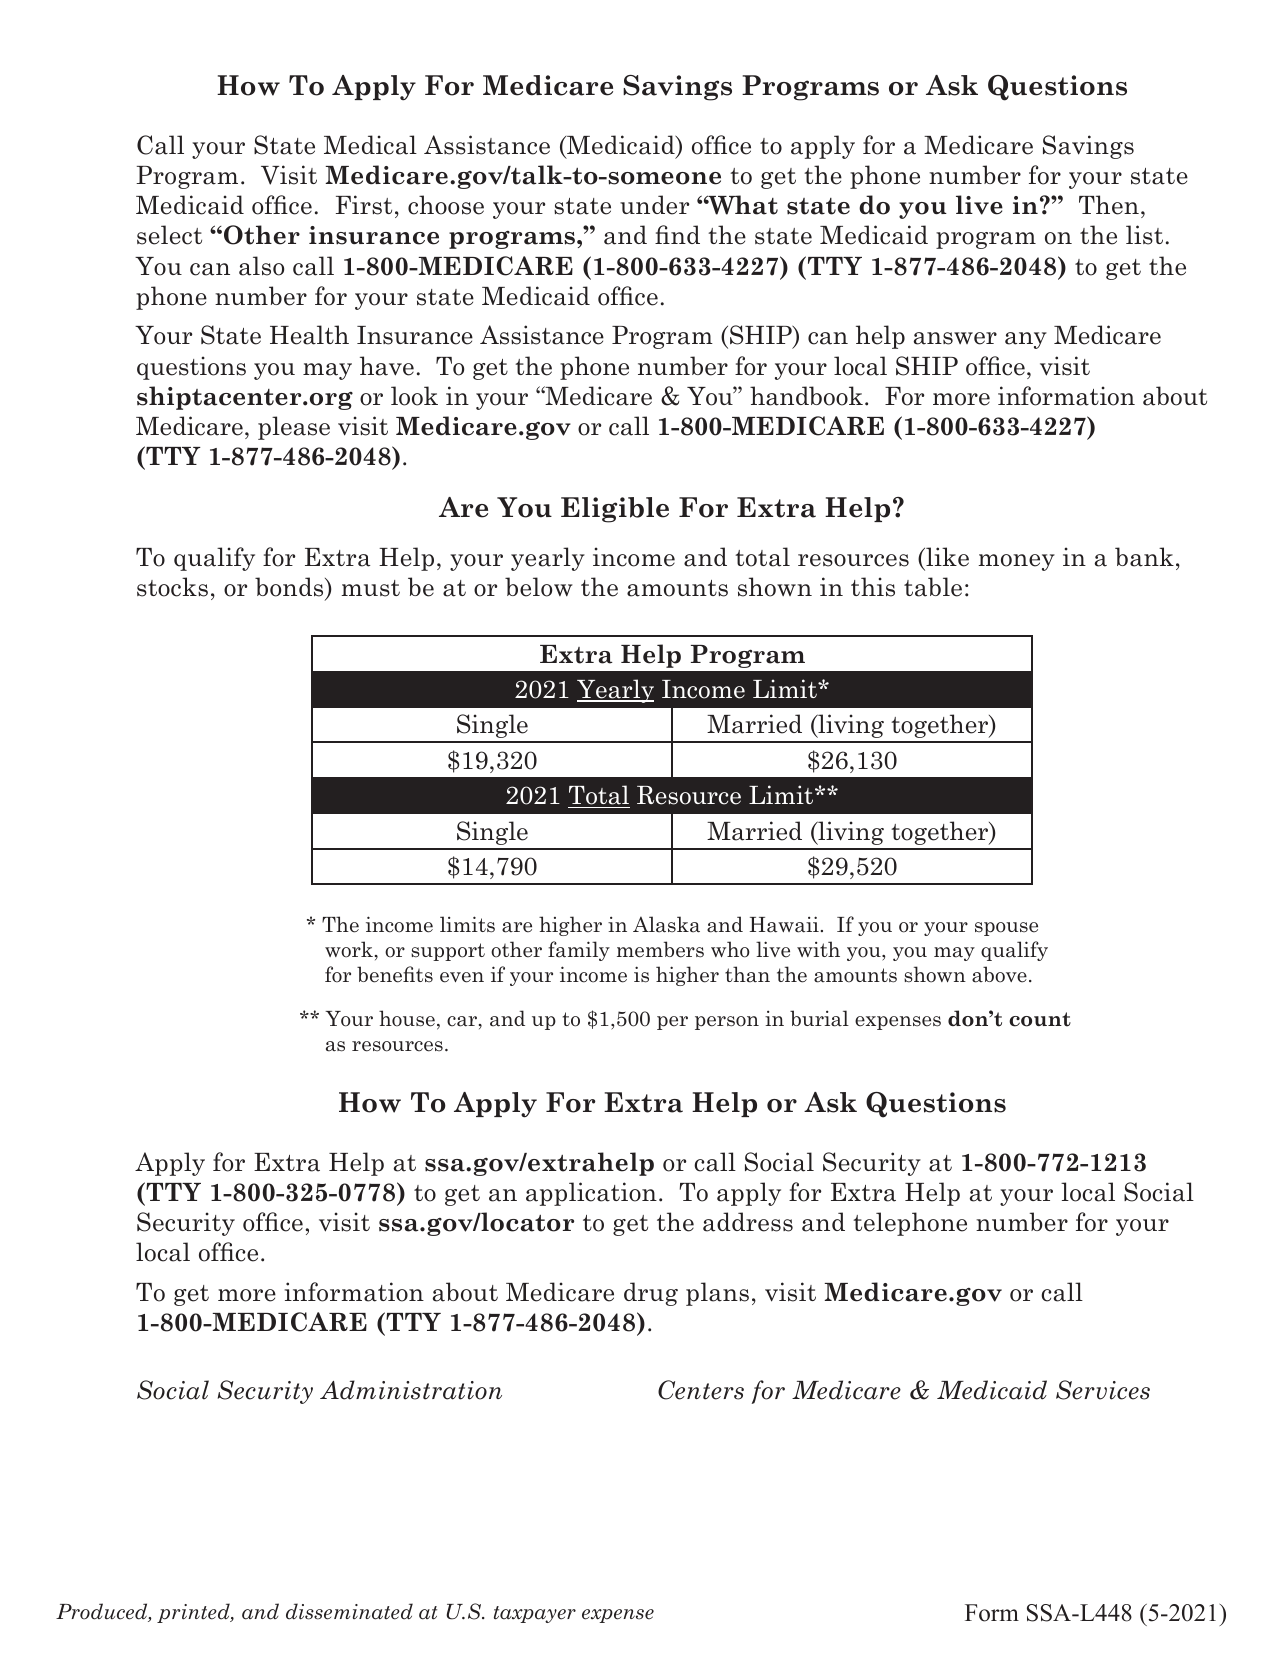  Describe the element at coordinates (666, 924) in the screenshot. I see `Alaska` at that location.
